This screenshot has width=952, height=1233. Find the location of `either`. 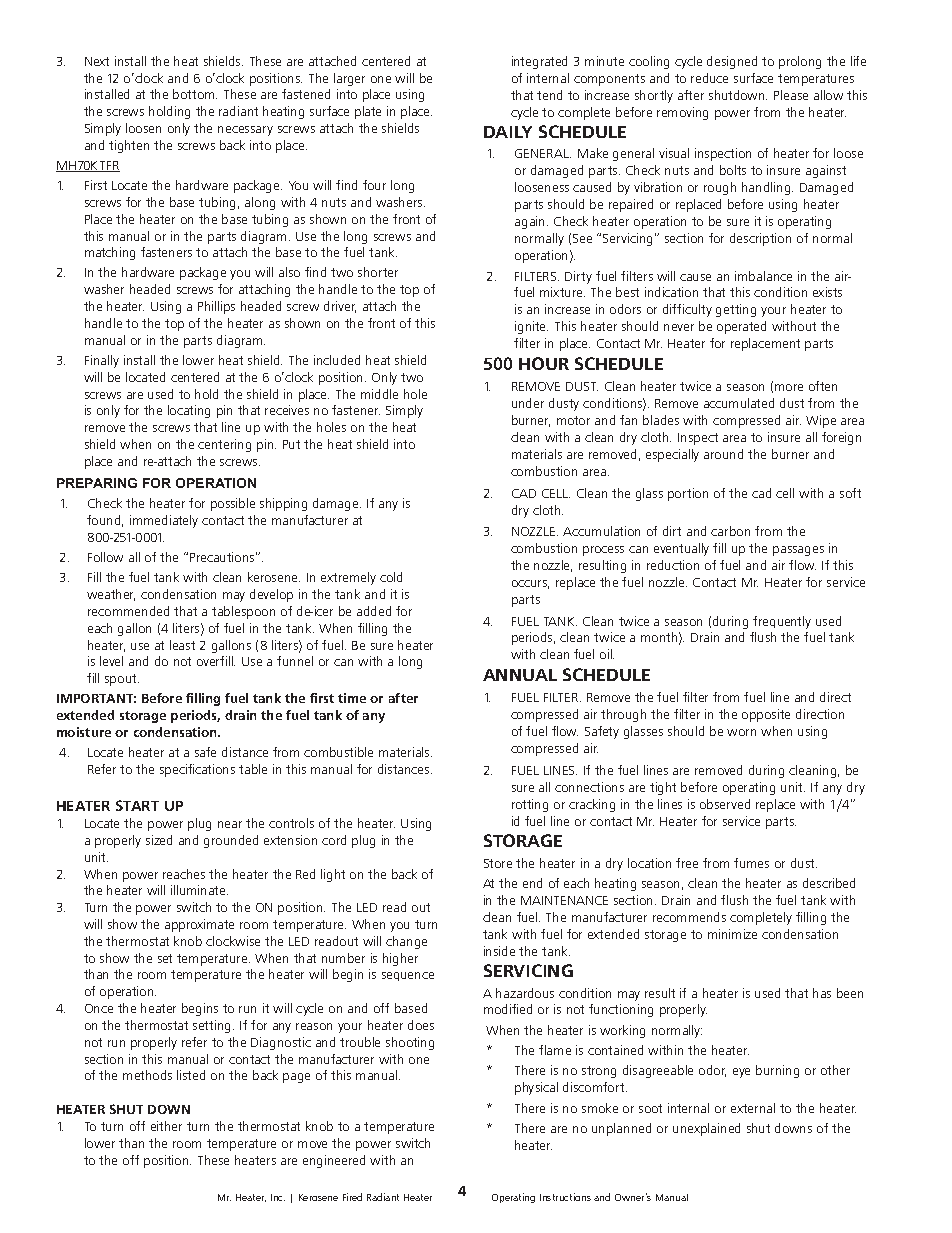

either is located at coordinates (166, 1126).
